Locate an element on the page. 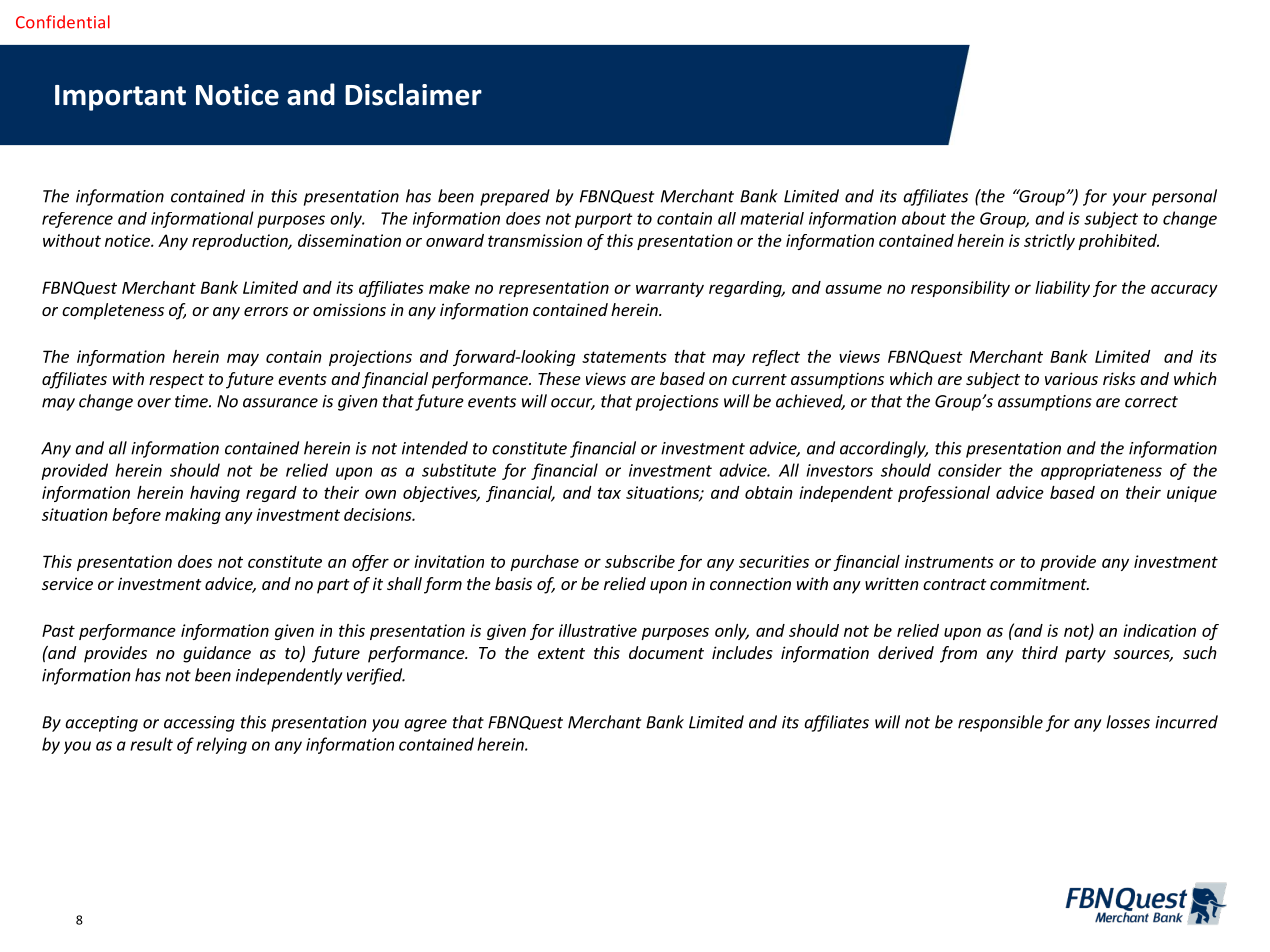  accessing is located at coordinates (199, 724).
